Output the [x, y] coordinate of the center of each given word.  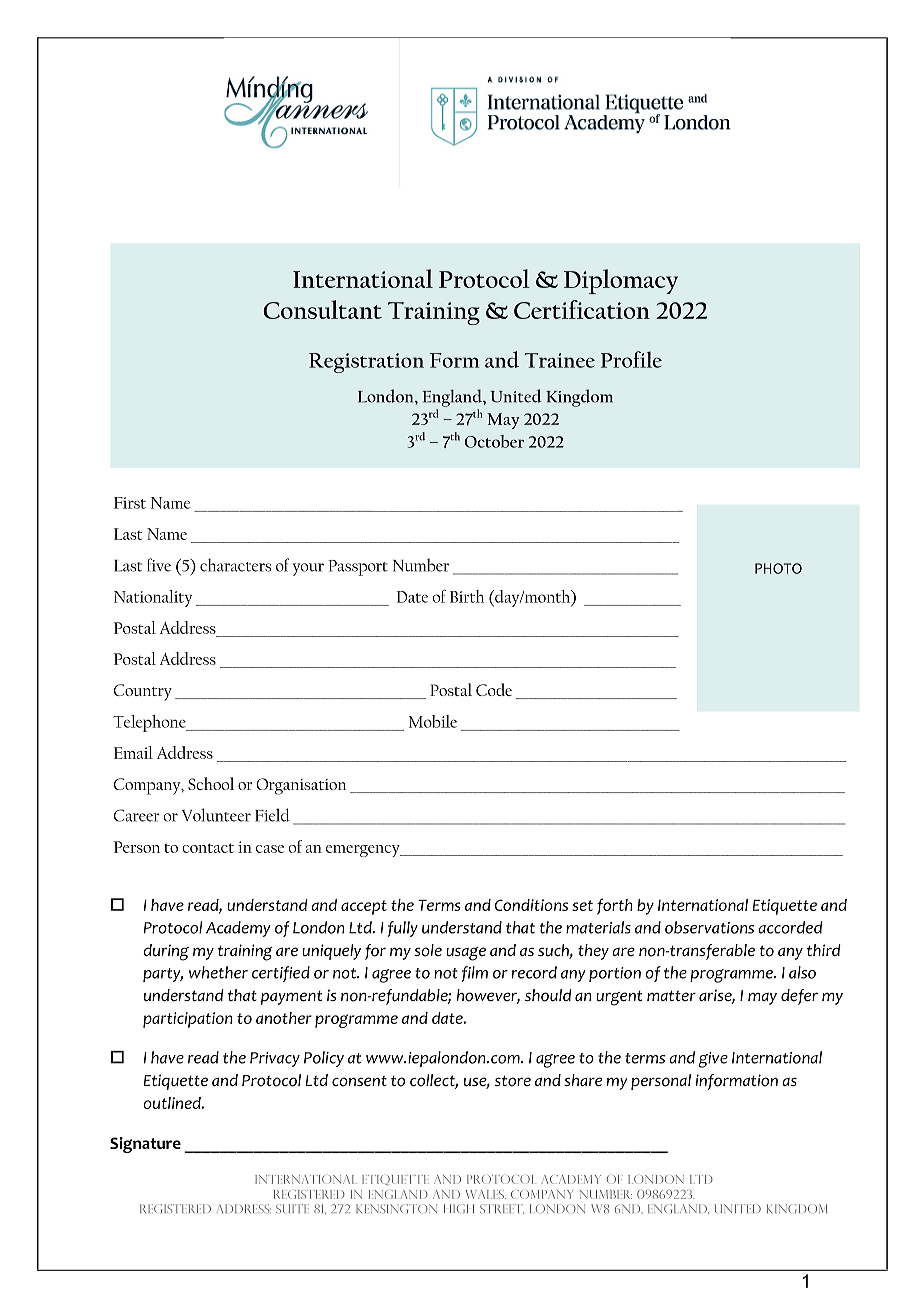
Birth [467, 596]
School [211, 783]
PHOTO [778, 568]
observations [709, 927]
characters [235, 565]
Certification [582, 309]
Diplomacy [621, 281]
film [474, 974]
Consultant [322, 309]
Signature [145, 1145]
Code [494, 689]
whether [218, 972]
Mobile [433, 721]
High [459, 1208]
